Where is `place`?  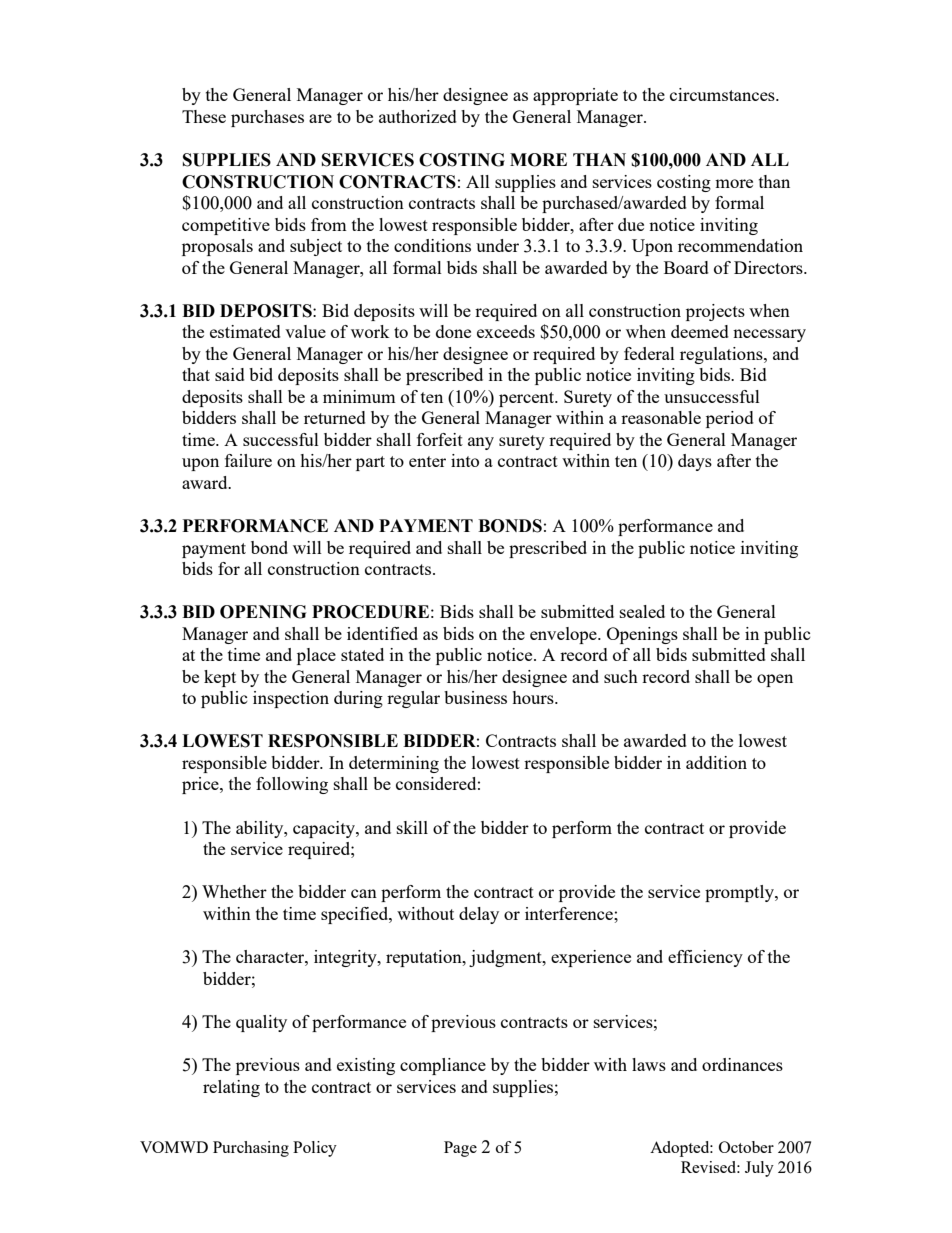 place is located at coordinates (316, 656).
